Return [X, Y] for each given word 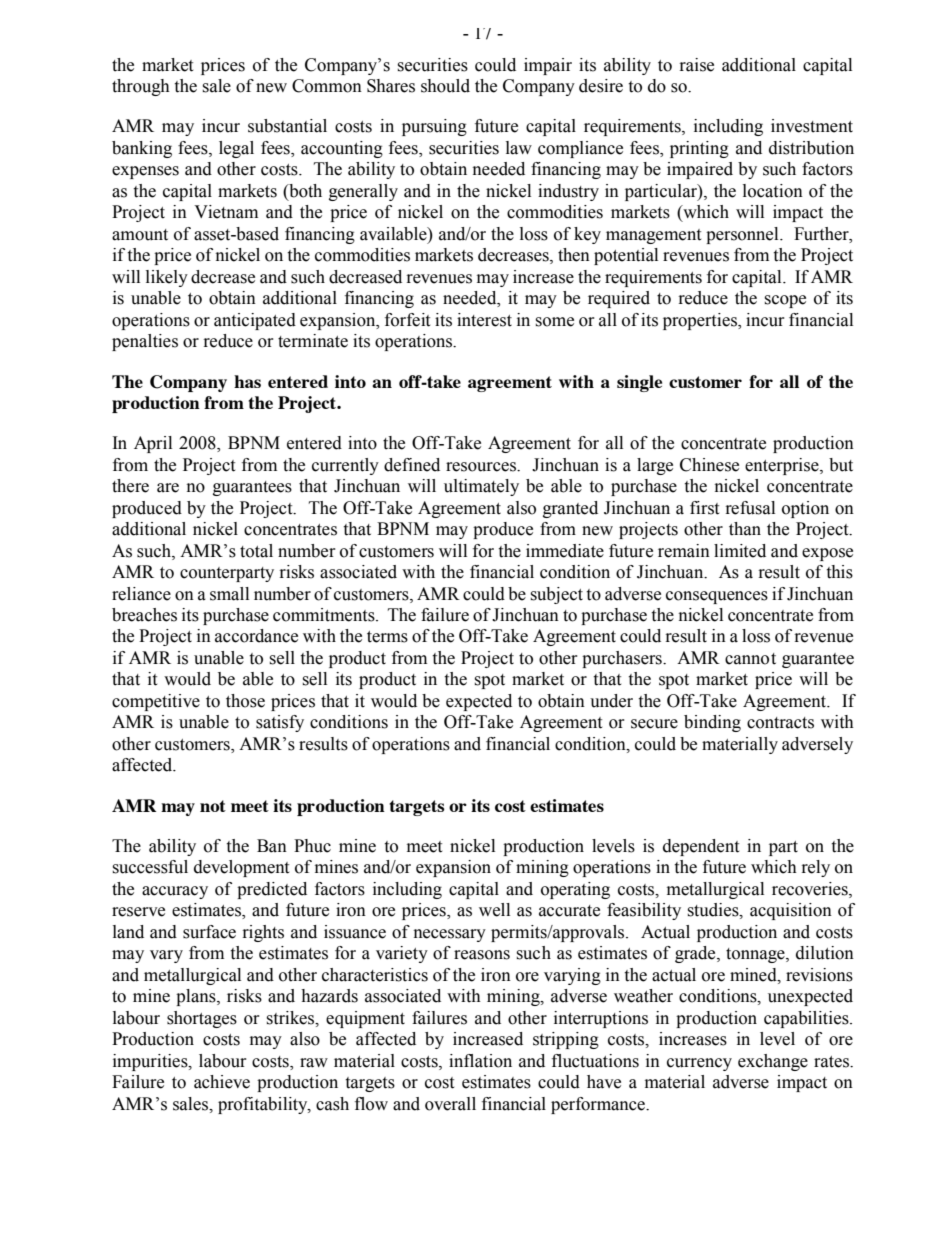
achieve [222, 1082]
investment [812, 126]
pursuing [434, 127]
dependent [701, 847]
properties [701, 321]
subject [556, 595]
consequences [717, 597]
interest [484, 320]
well [494, 910]
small [229, 594]
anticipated [255, 321]
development [241, 868]
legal [236, 149]
